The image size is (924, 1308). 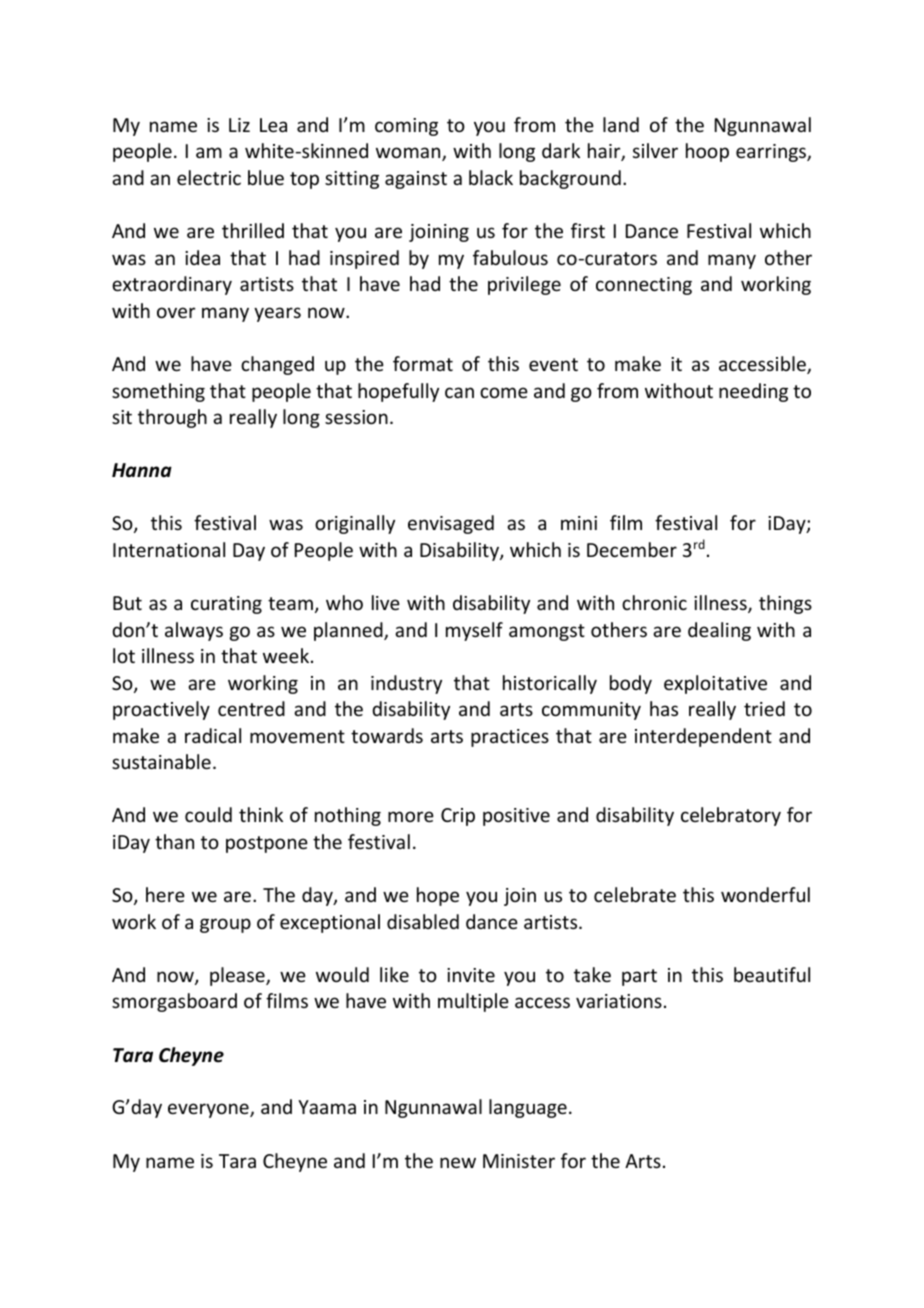 I want to click on woman, so click(x=409, y=154).
